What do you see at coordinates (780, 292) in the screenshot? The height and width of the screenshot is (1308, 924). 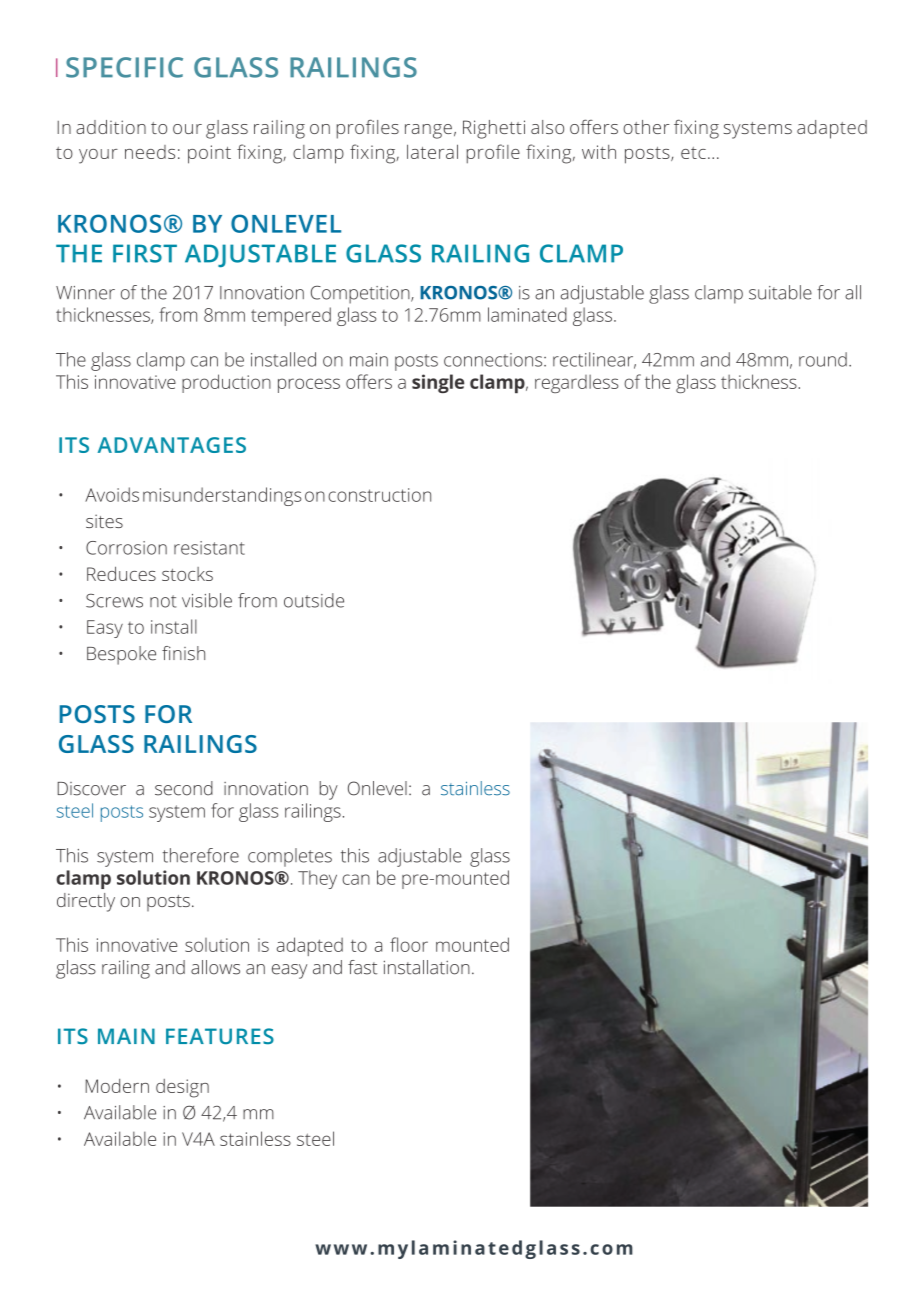 I see `suitable` at bounding box center [780, 292].
